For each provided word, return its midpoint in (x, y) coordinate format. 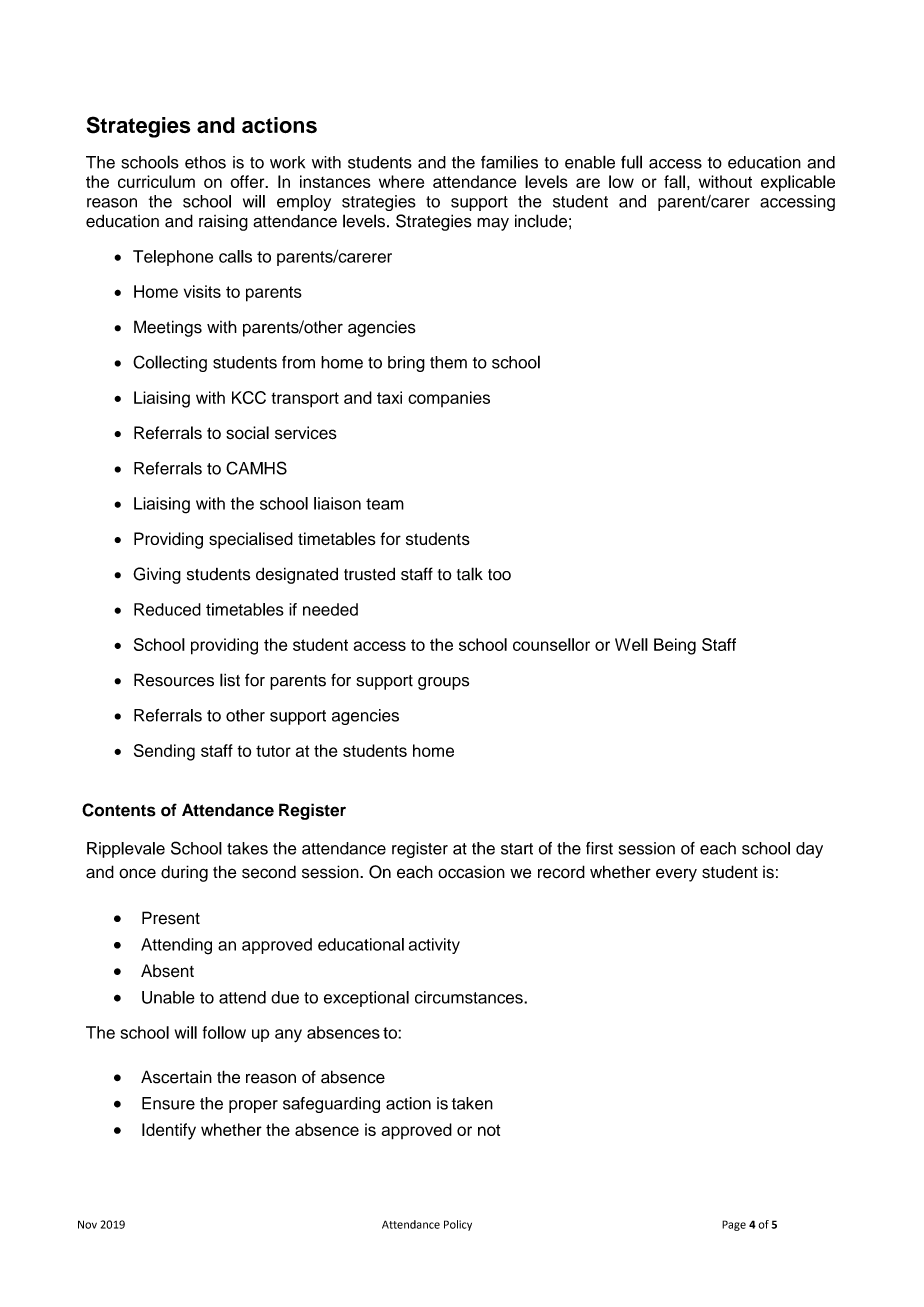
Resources (174, 680)
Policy (458, 1225)
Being (675, 646)
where (401, 181)
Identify (169, 1131)
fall (674, 181)
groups (443, 683)
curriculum (156, 181)
